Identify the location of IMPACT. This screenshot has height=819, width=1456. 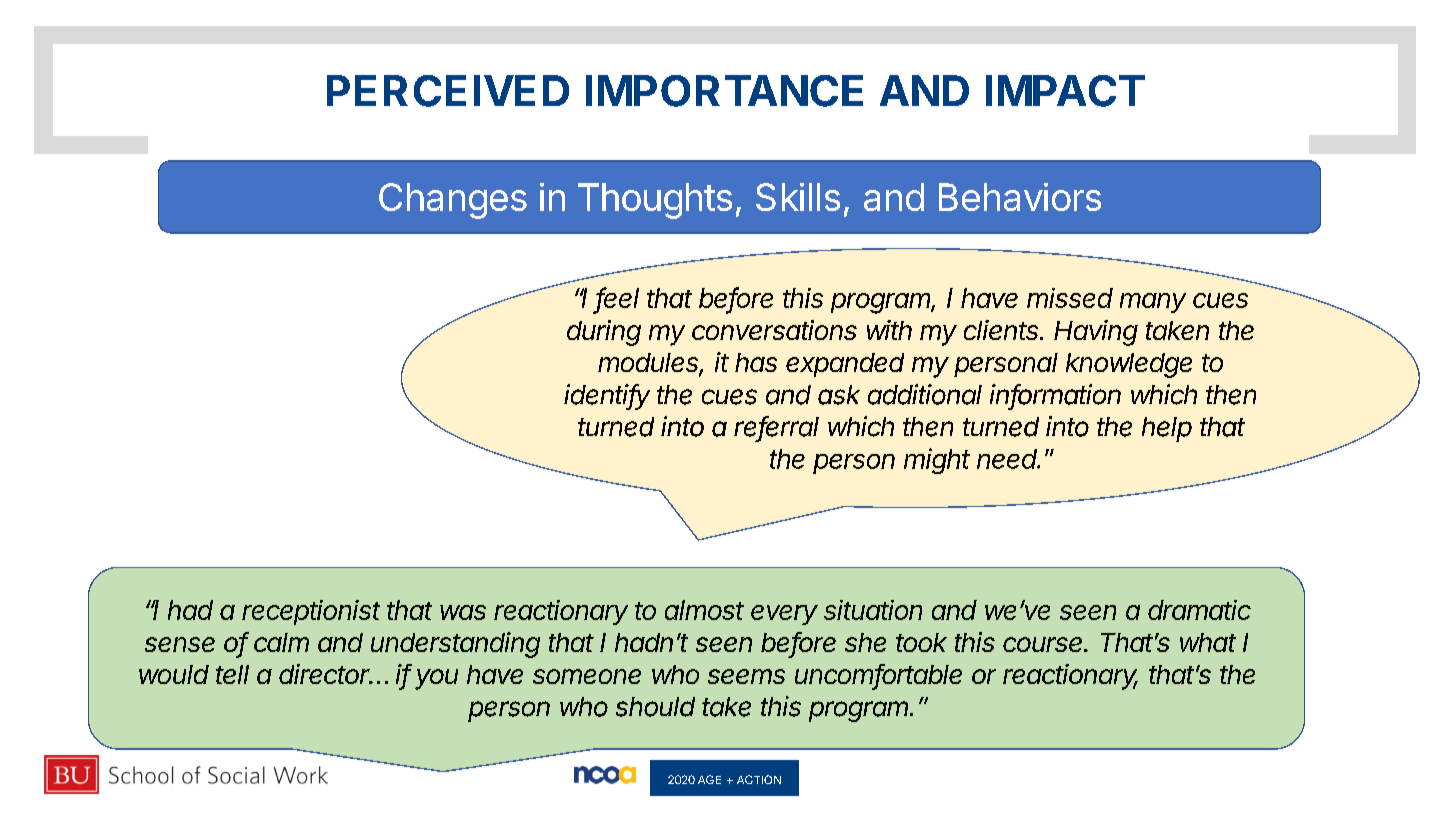
(1065, 91).
